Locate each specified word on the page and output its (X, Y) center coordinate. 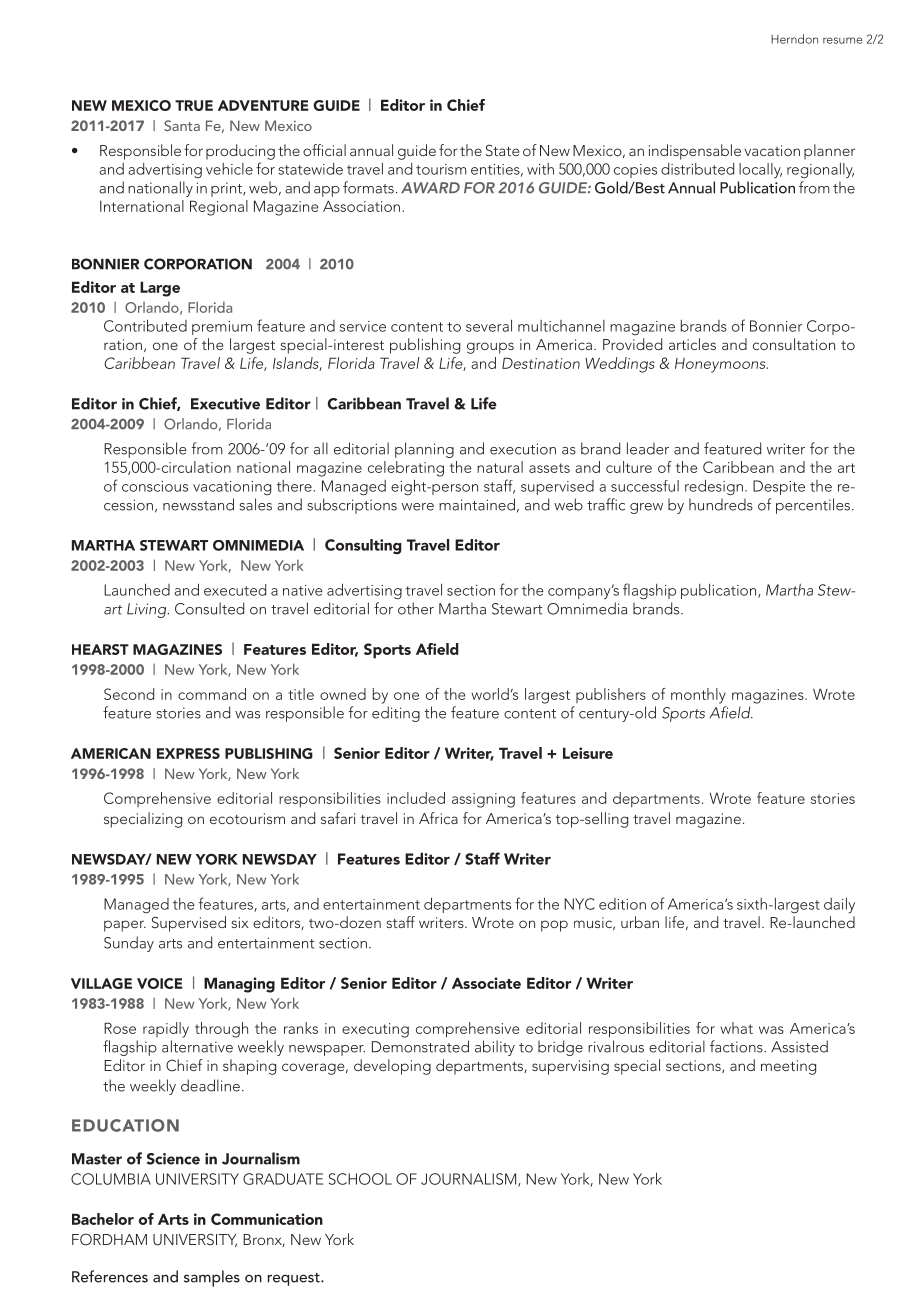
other (416, 608)
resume (842, 40)
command (212, 694)
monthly (698, 696)
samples (212, 1278)
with (540, 169)
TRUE (194, 105)
